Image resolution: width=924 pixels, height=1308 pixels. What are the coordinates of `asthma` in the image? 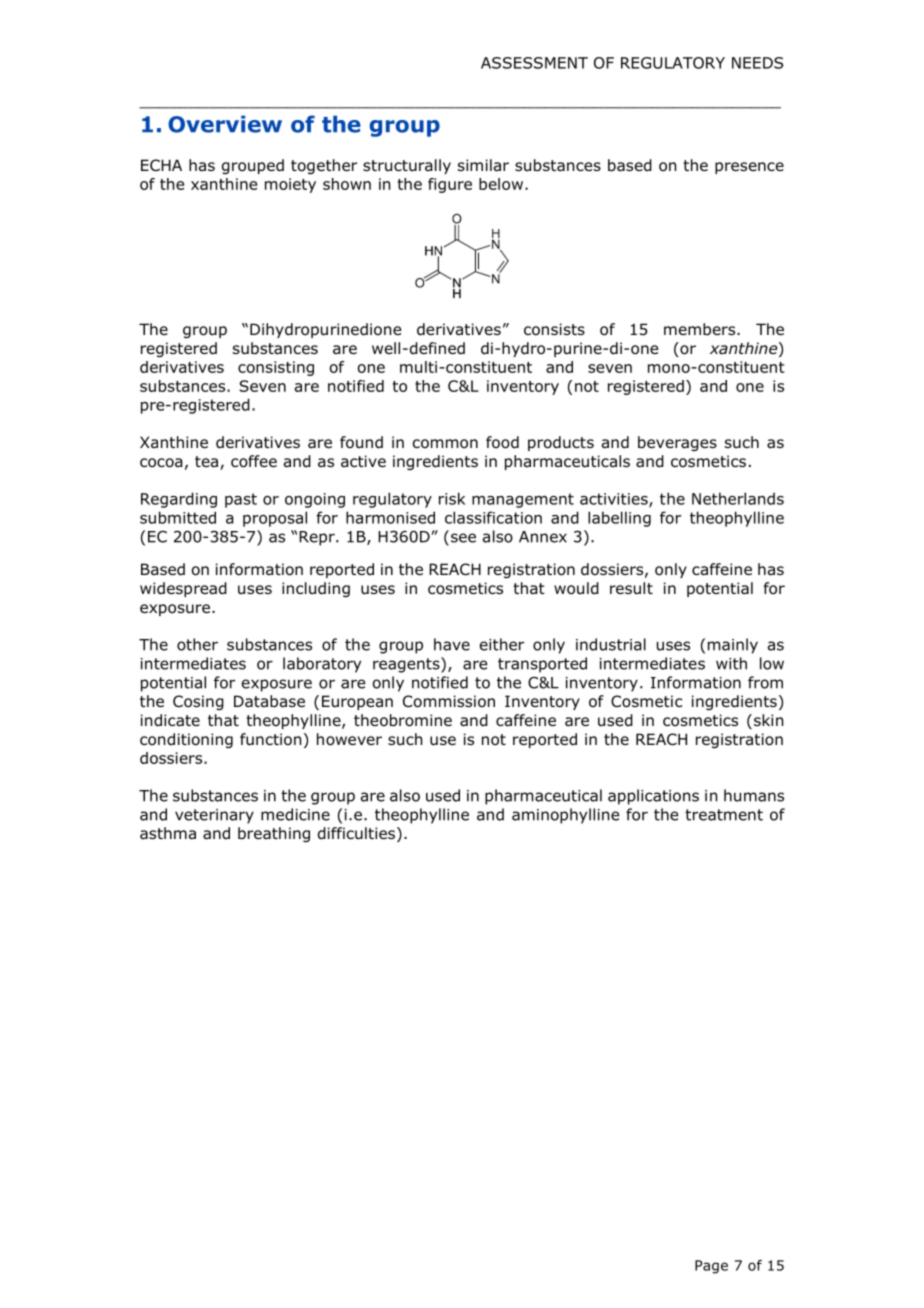 It's located at (168, 833).
